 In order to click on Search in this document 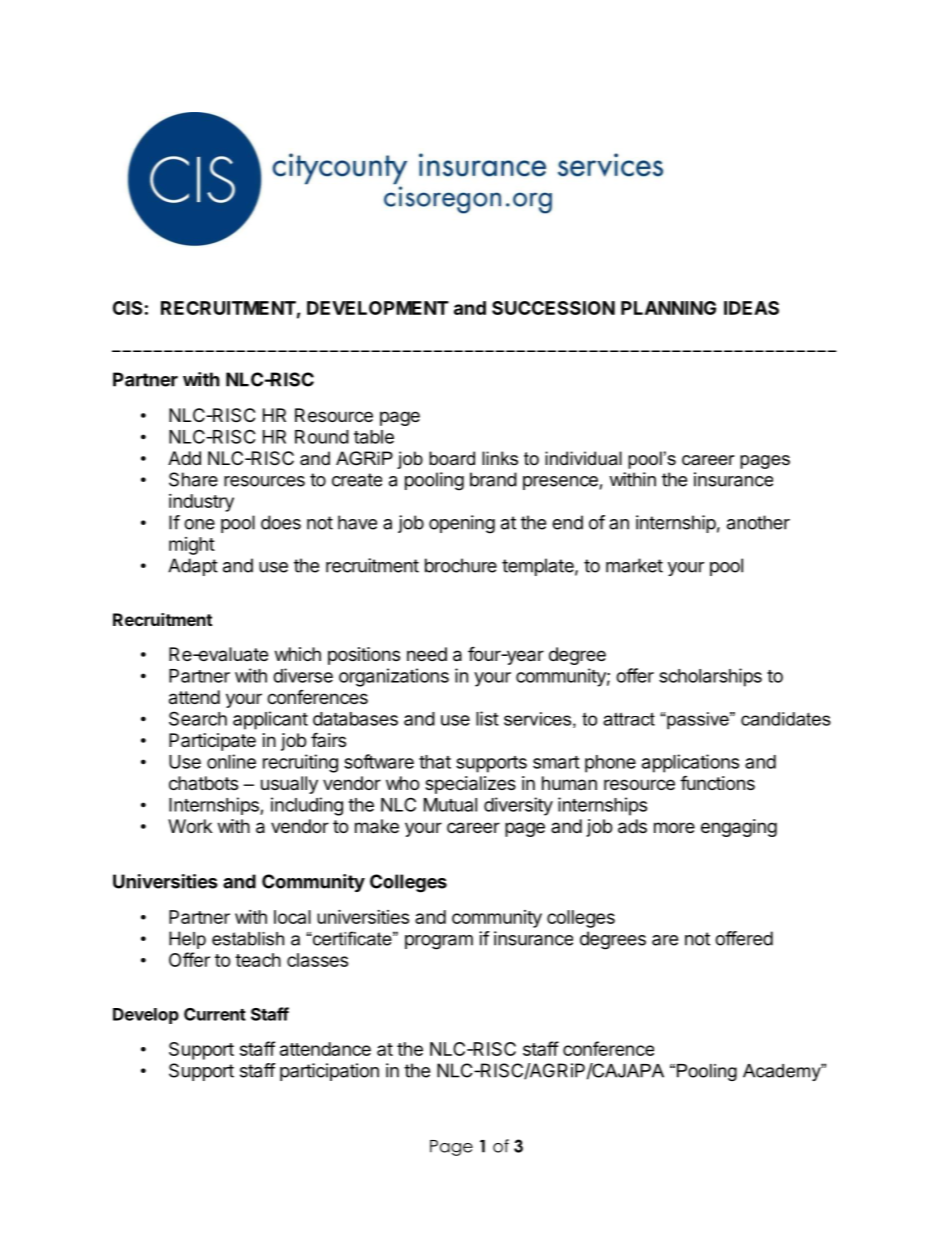, I will do `click(198, 718)`.
